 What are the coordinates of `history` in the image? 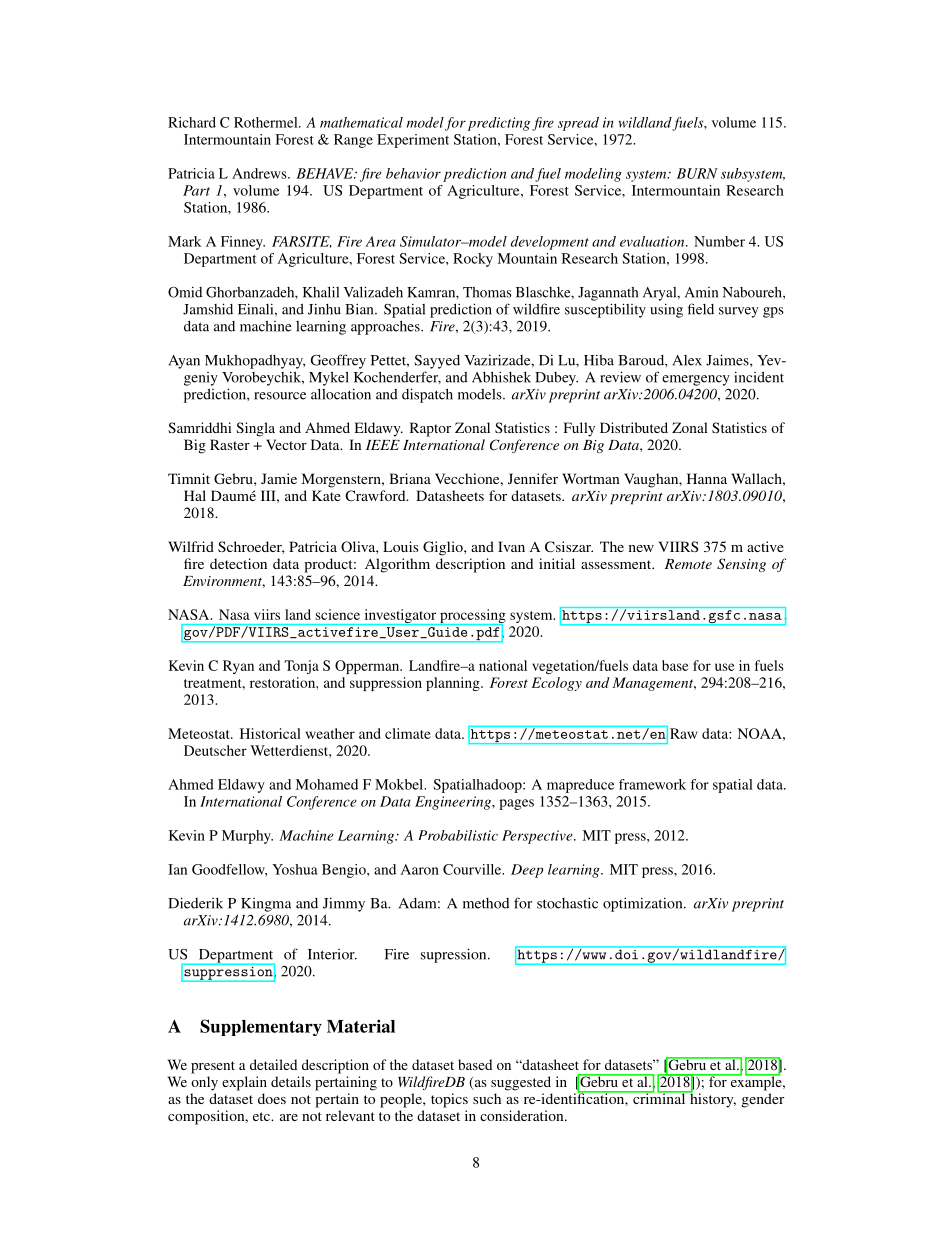 It's located at (712, 1099).
